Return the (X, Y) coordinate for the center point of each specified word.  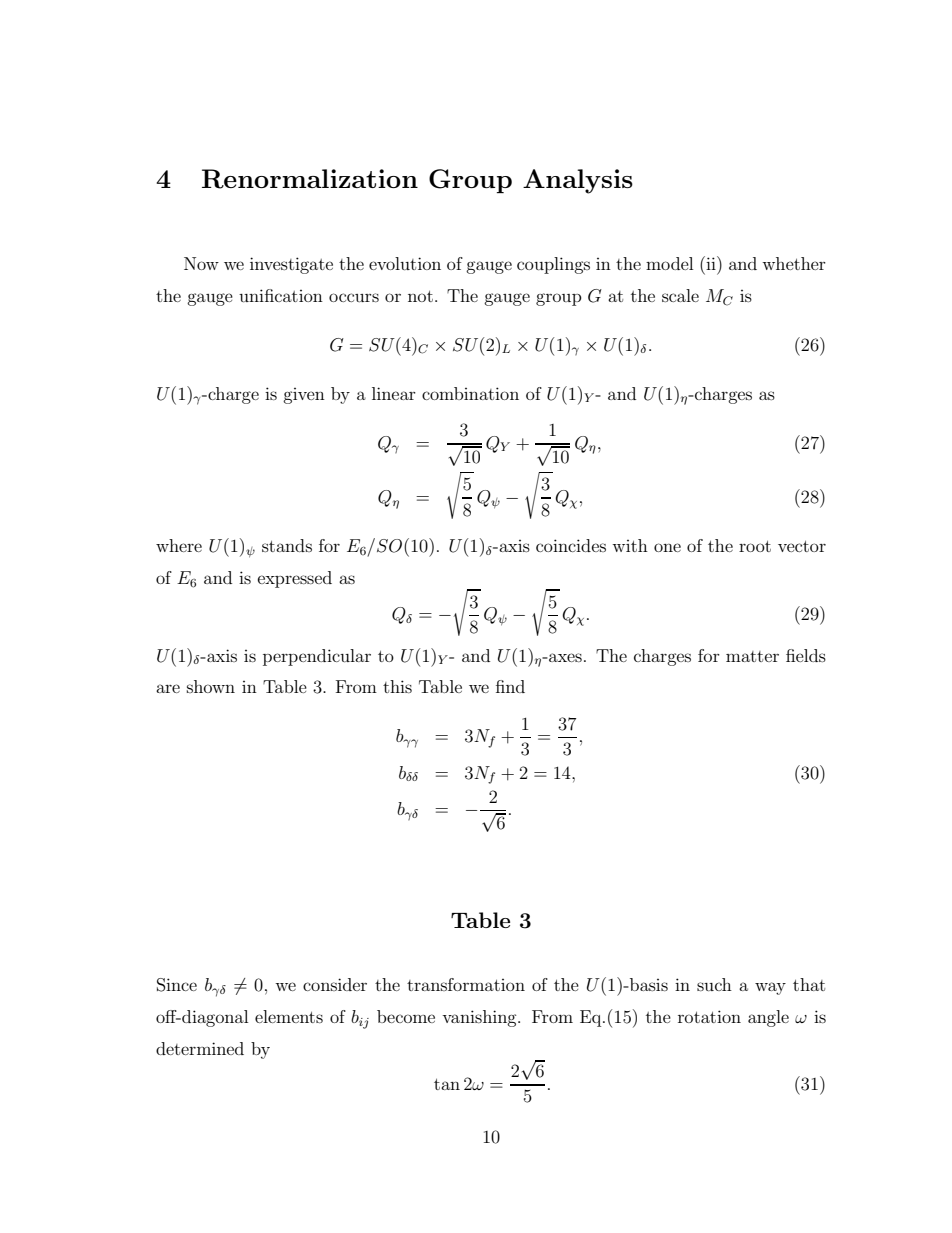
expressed (295, 579)
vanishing (480, 1018)
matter (752, 656)
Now (201, 263)
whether (794, 263)
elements (289, 1016)
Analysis (578, 181)
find (510, 686)
